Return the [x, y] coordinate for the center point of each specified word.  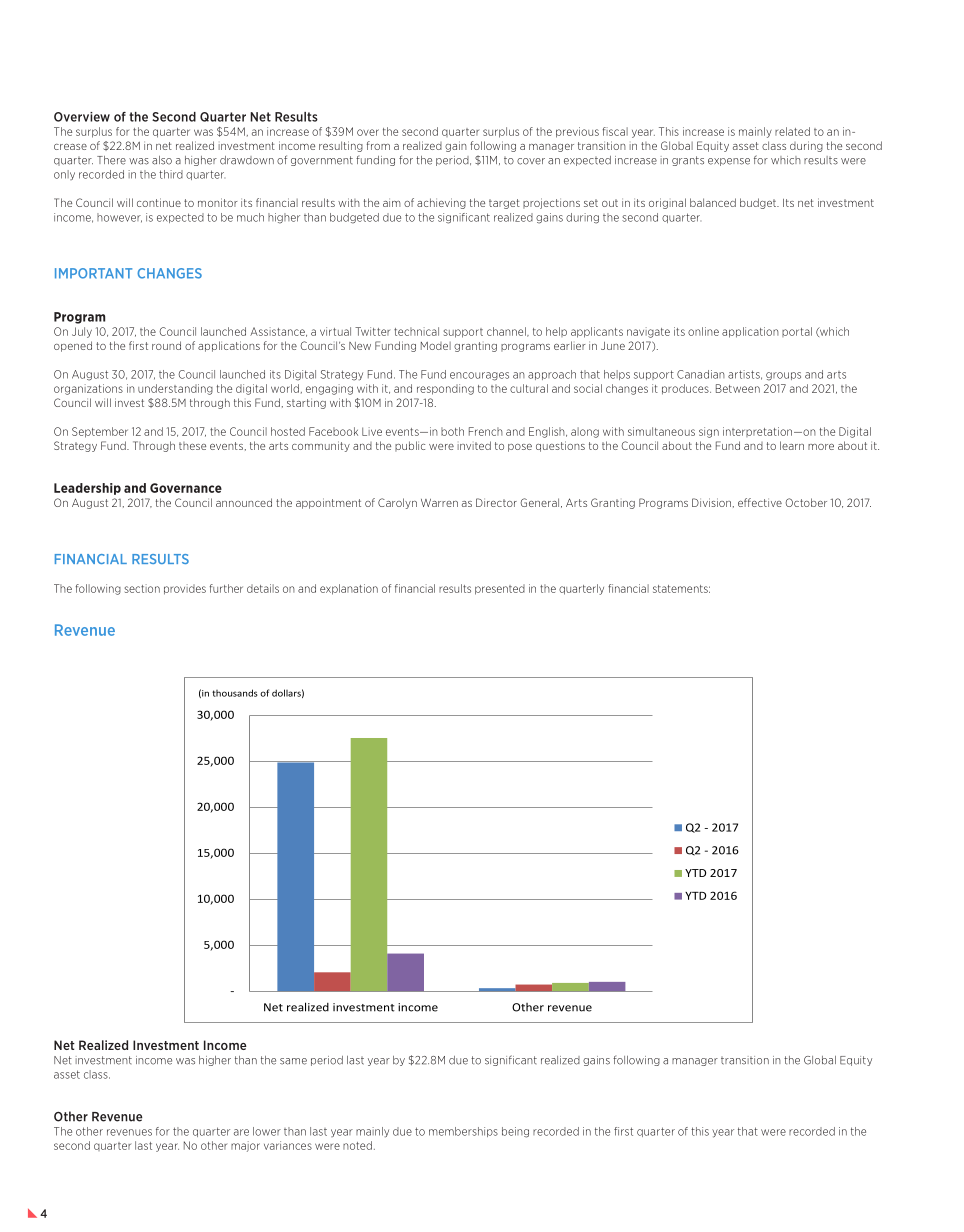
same [293, 1061]
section [142, 588]
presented [500, 589]
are [241, 1132]
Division [711, 502]
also [162, 160]
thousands [235, 693]
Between [738, 388]
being [515, 1132]
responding [445, 389]
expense [729, 162]
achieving [441, 203]
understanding [175, 389]
